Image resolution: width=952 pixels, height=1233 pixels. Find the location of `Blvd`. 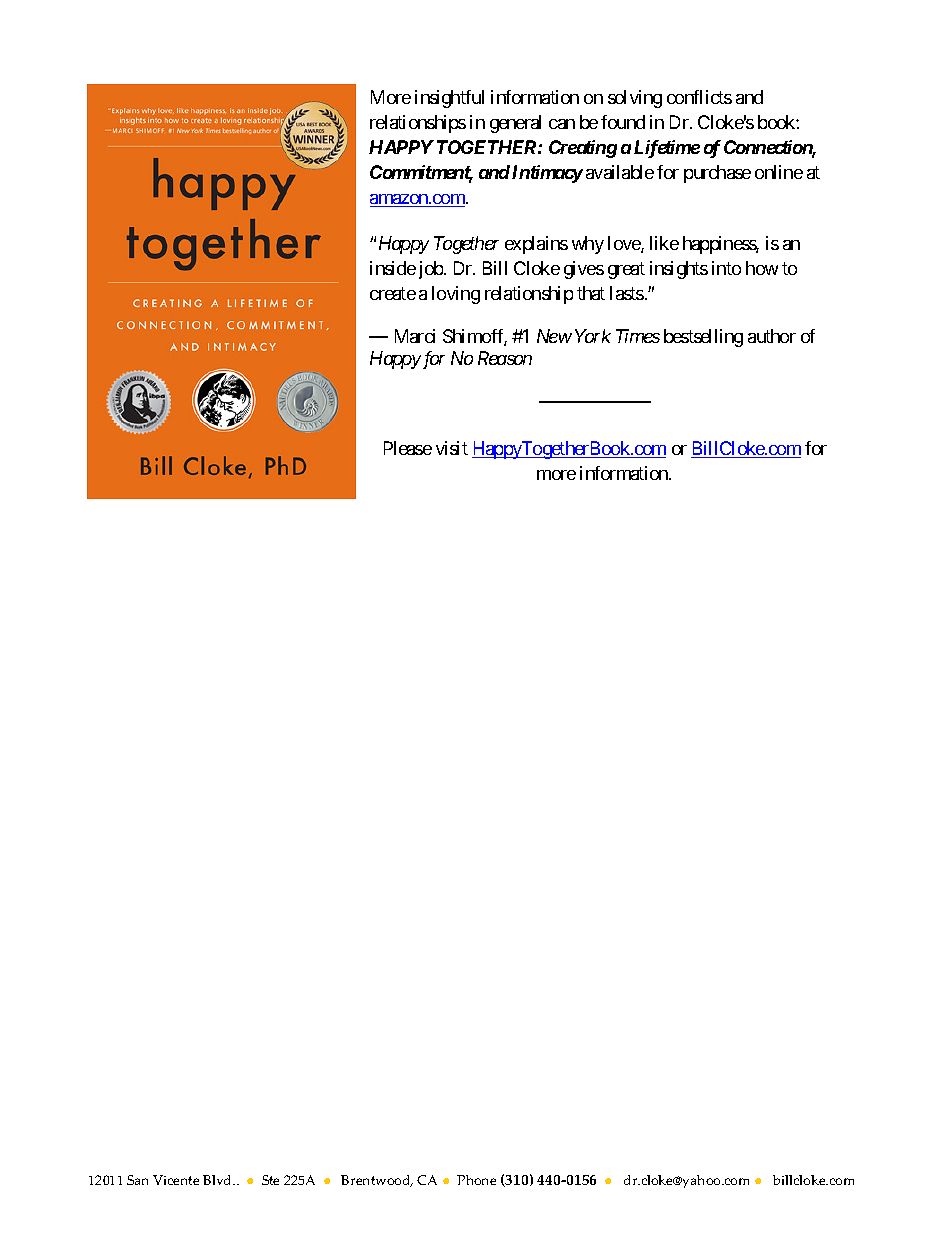

Blvd is located at coordinates (219, 1180).
